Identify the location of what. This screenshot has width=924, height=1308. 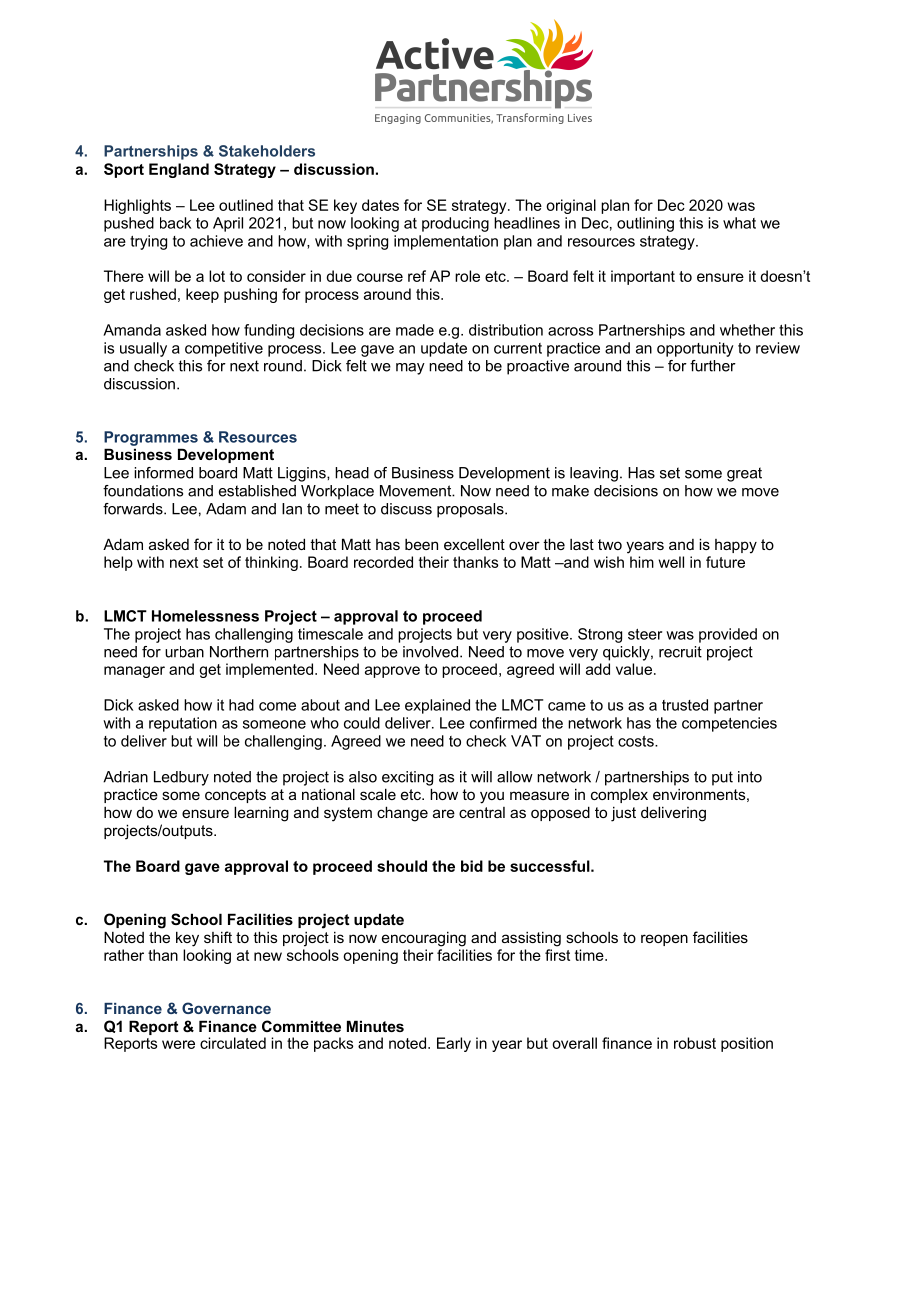
(739, 223).
